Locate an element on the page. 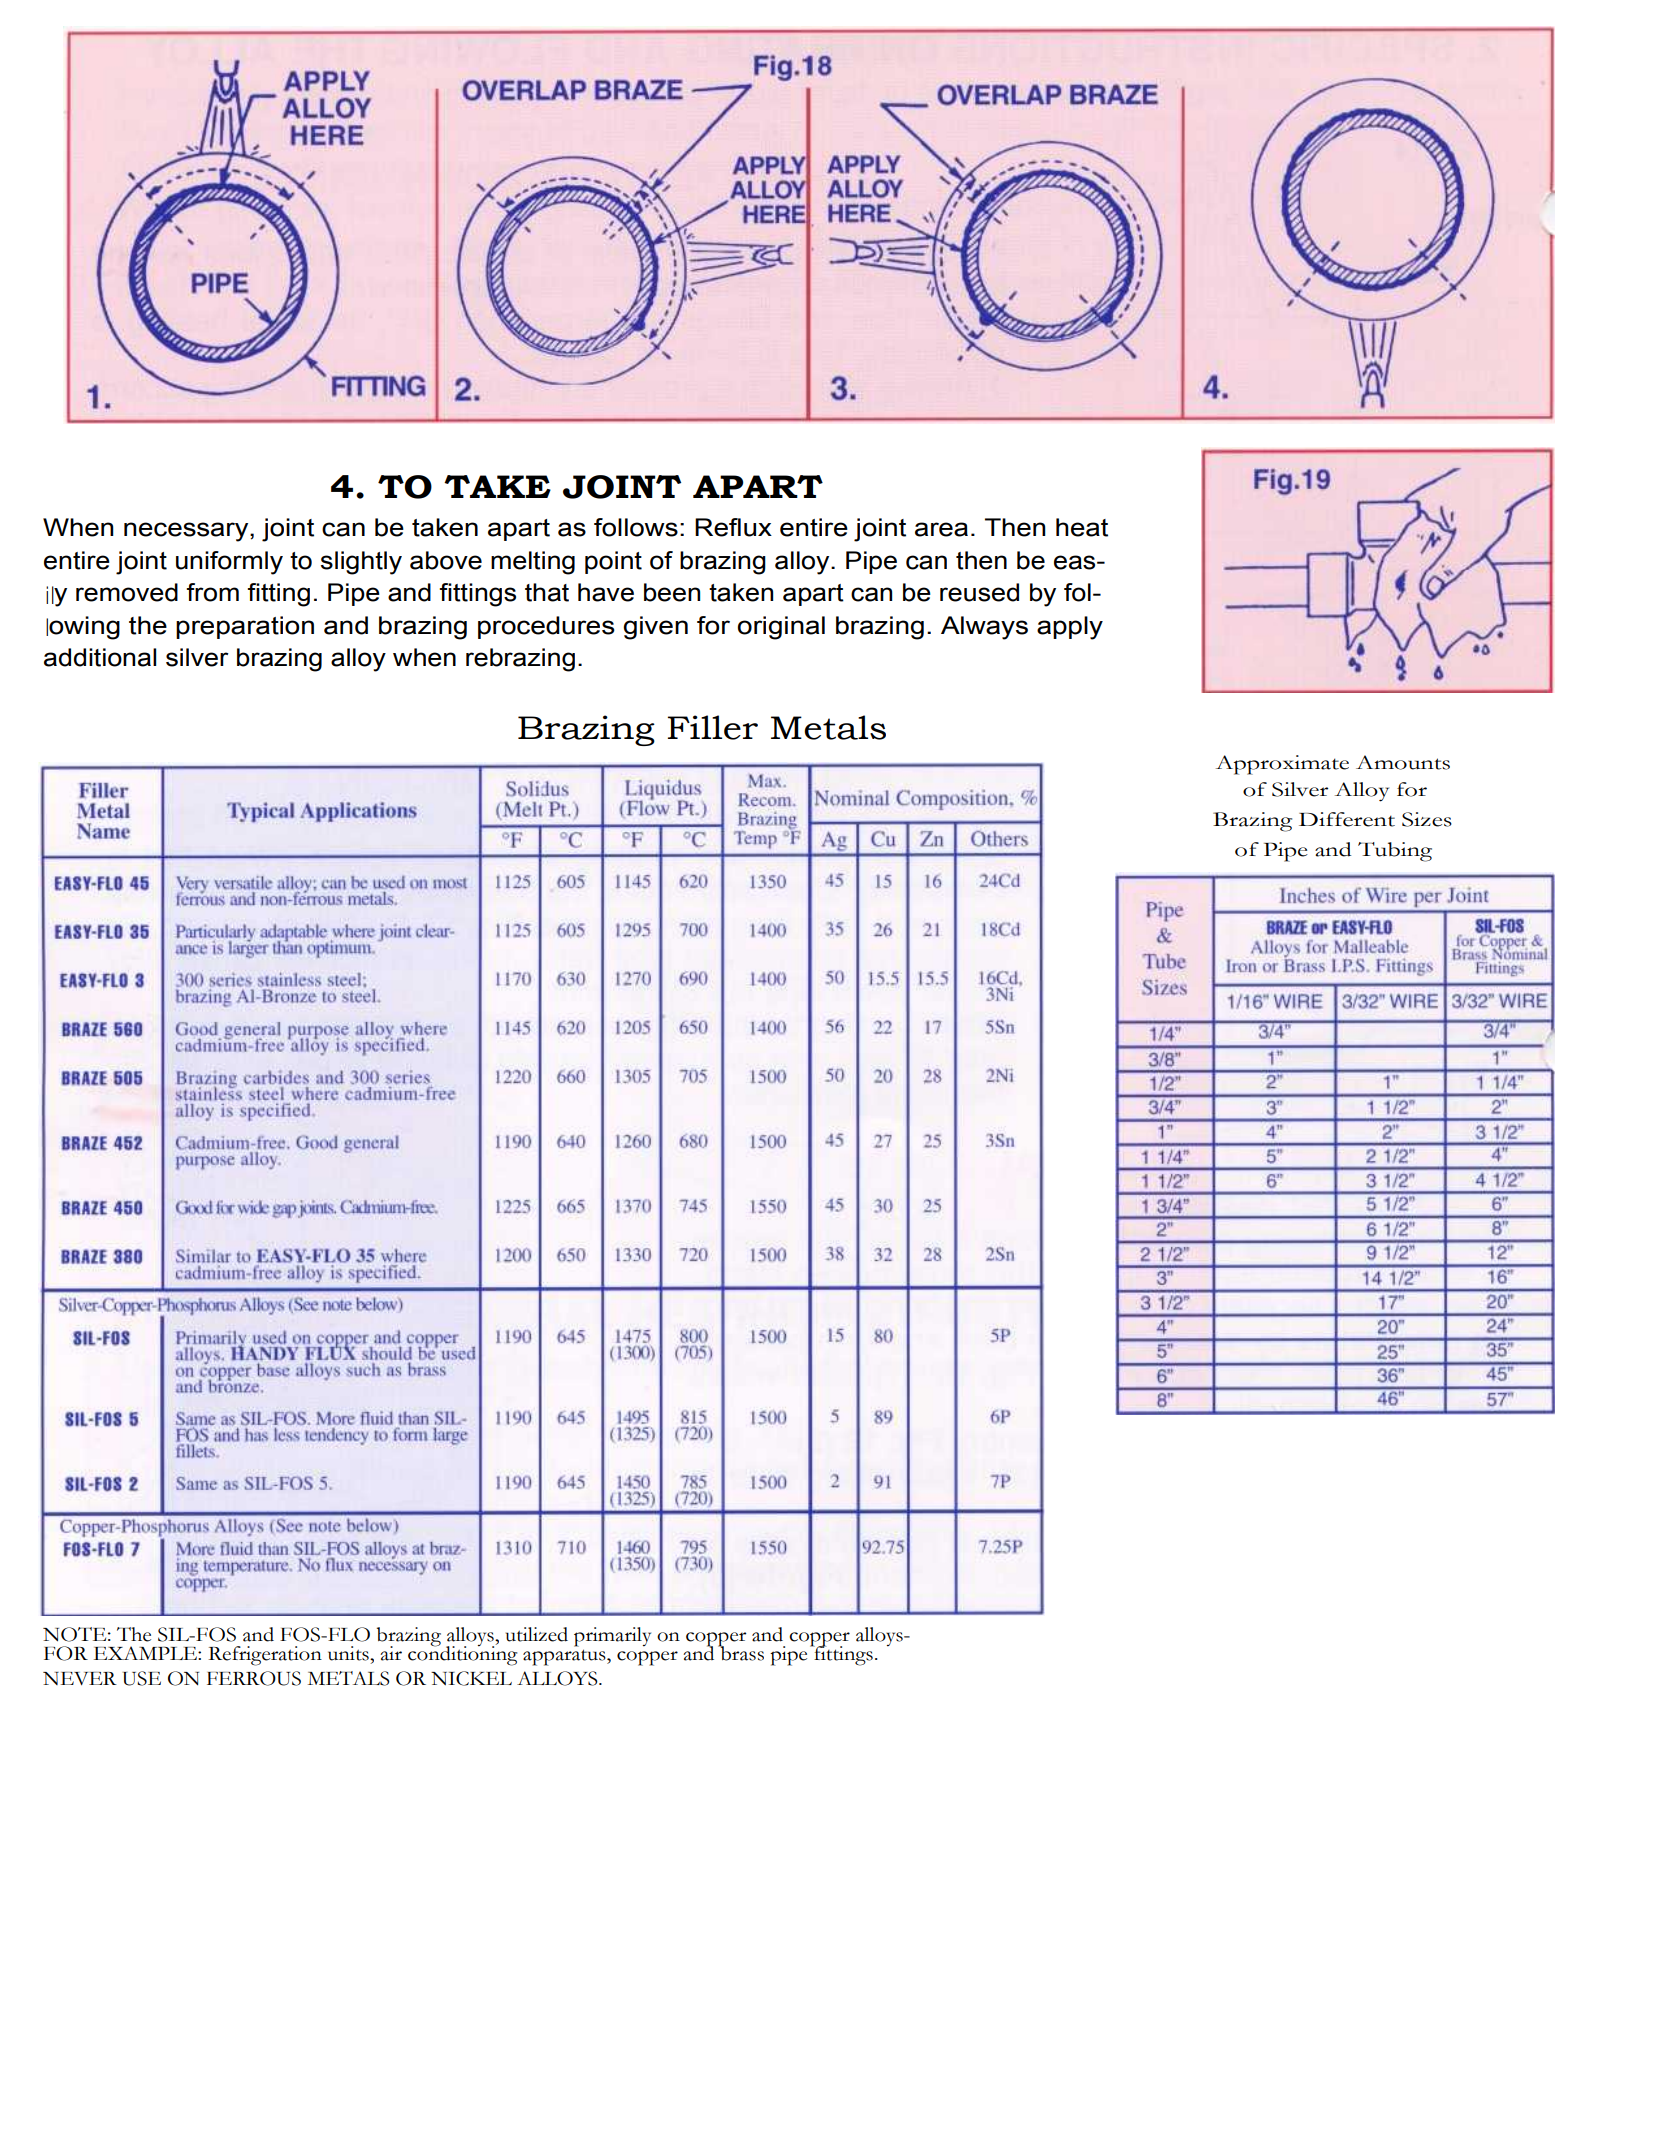 The image size is (1657, 2145). heat is located at coordinates (1082, 527).
